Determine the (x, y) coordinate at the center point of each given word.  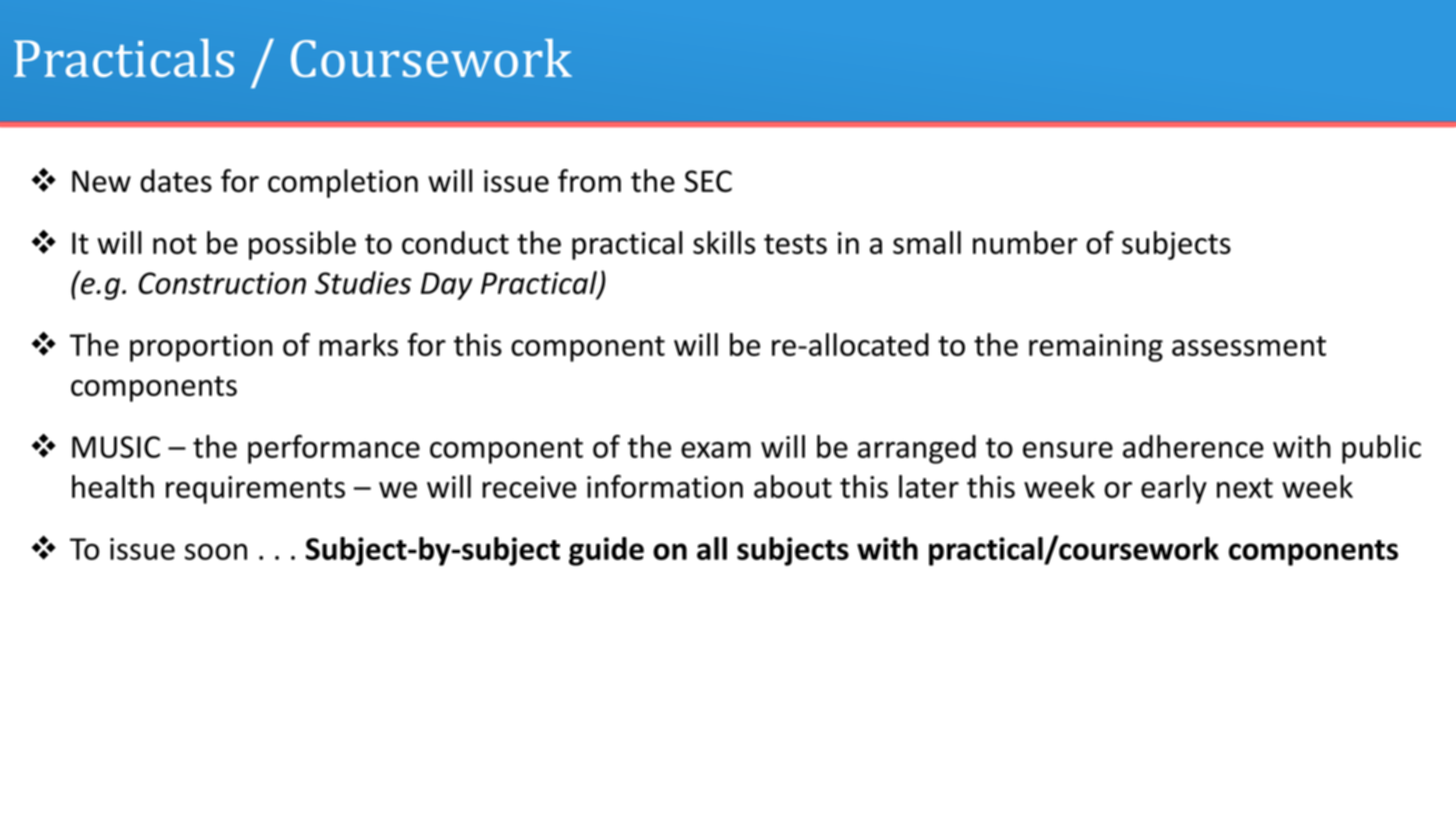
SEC (708, 181)
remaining (1096, 348)
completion (343, 183)
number (1025, 242)
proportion (201, 348)
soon (216, 551)
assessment (1249, 346)
